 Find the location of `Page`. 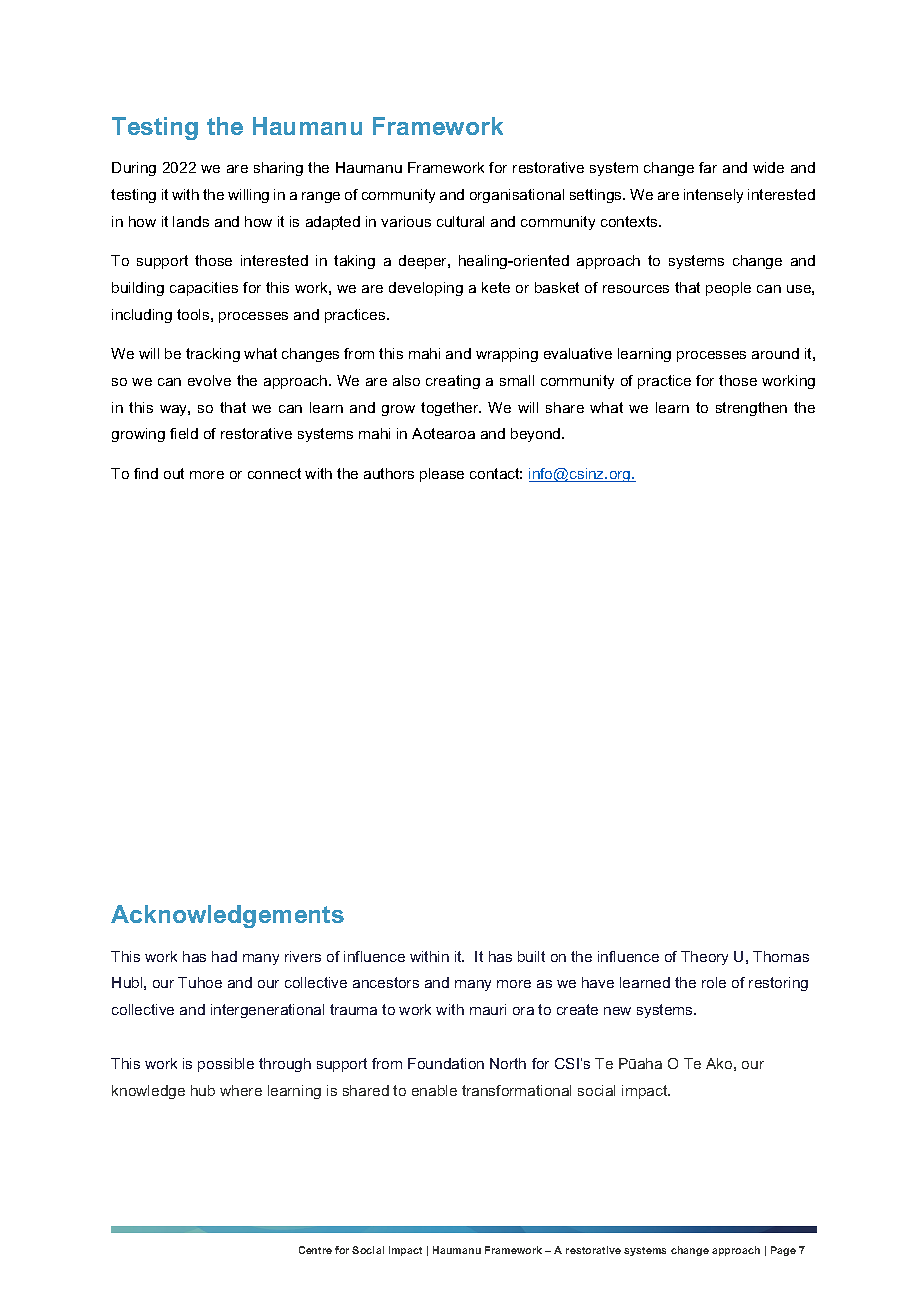

Page is located at coordinates (783, 1251).
